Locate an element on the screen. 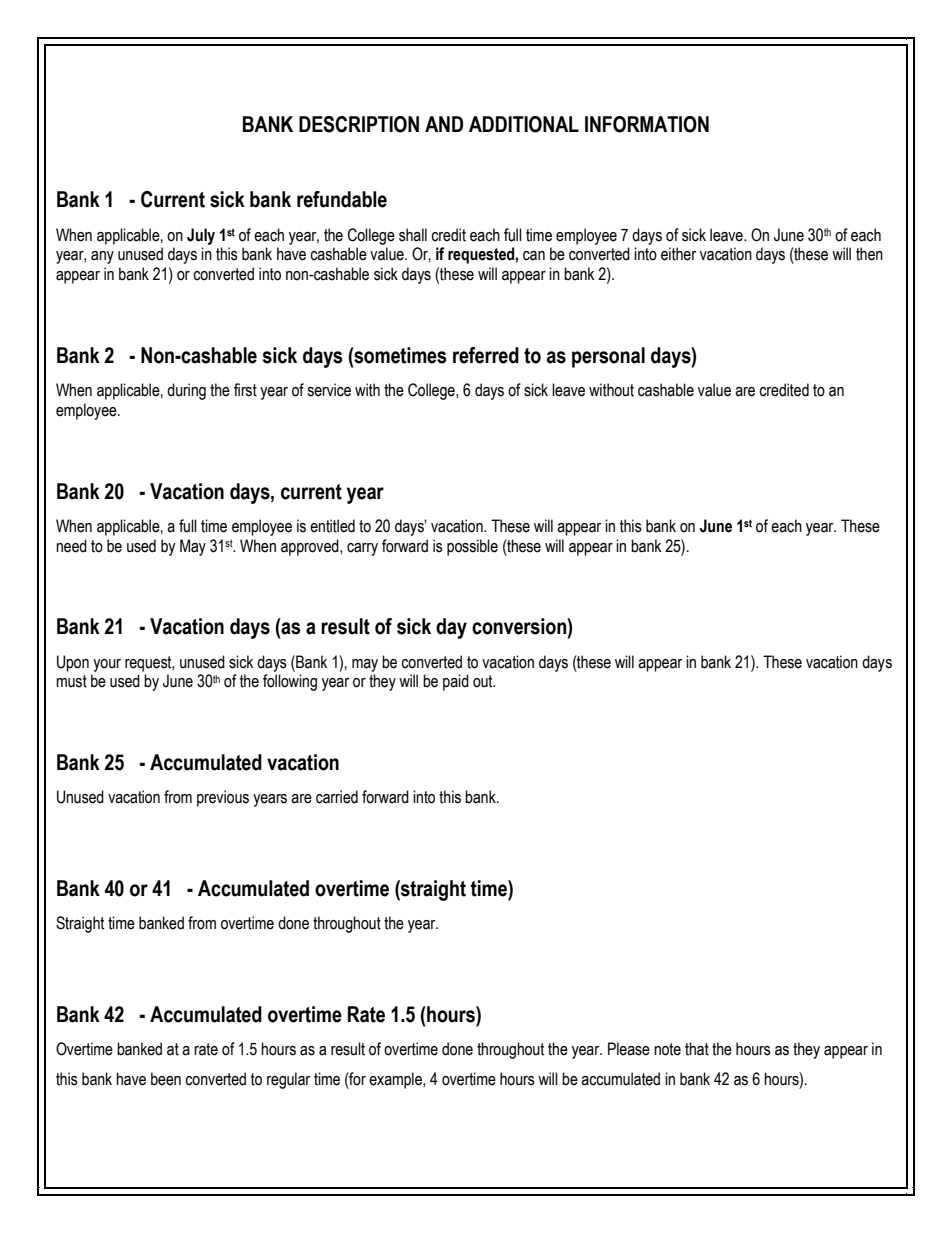 This screenshot has height=1233, width=952. possible is located at coordinates (472, 547).
